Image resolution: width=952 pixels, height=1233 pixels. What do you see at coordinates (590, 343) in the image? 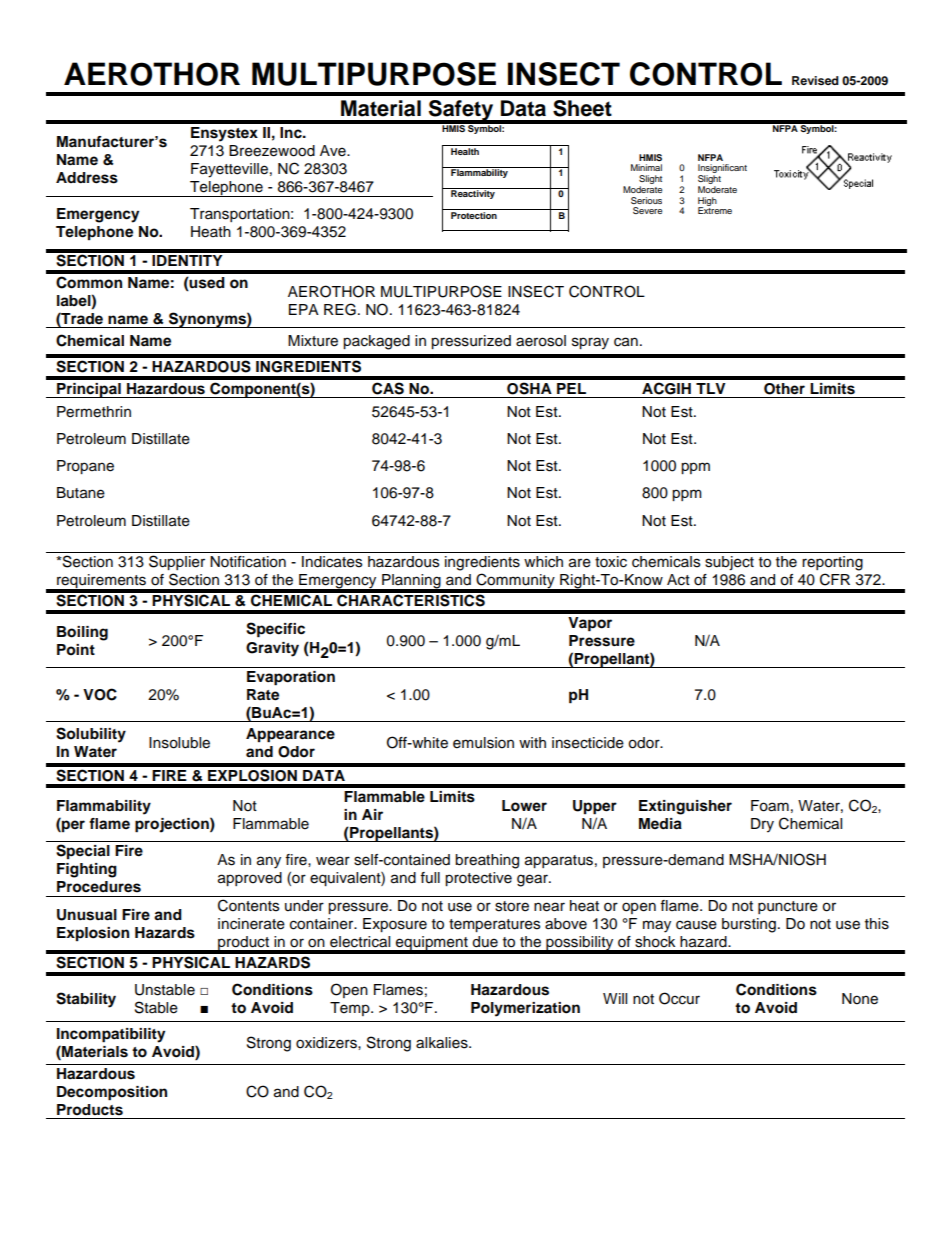
I see `spray` at bounding box center [590, 343].
